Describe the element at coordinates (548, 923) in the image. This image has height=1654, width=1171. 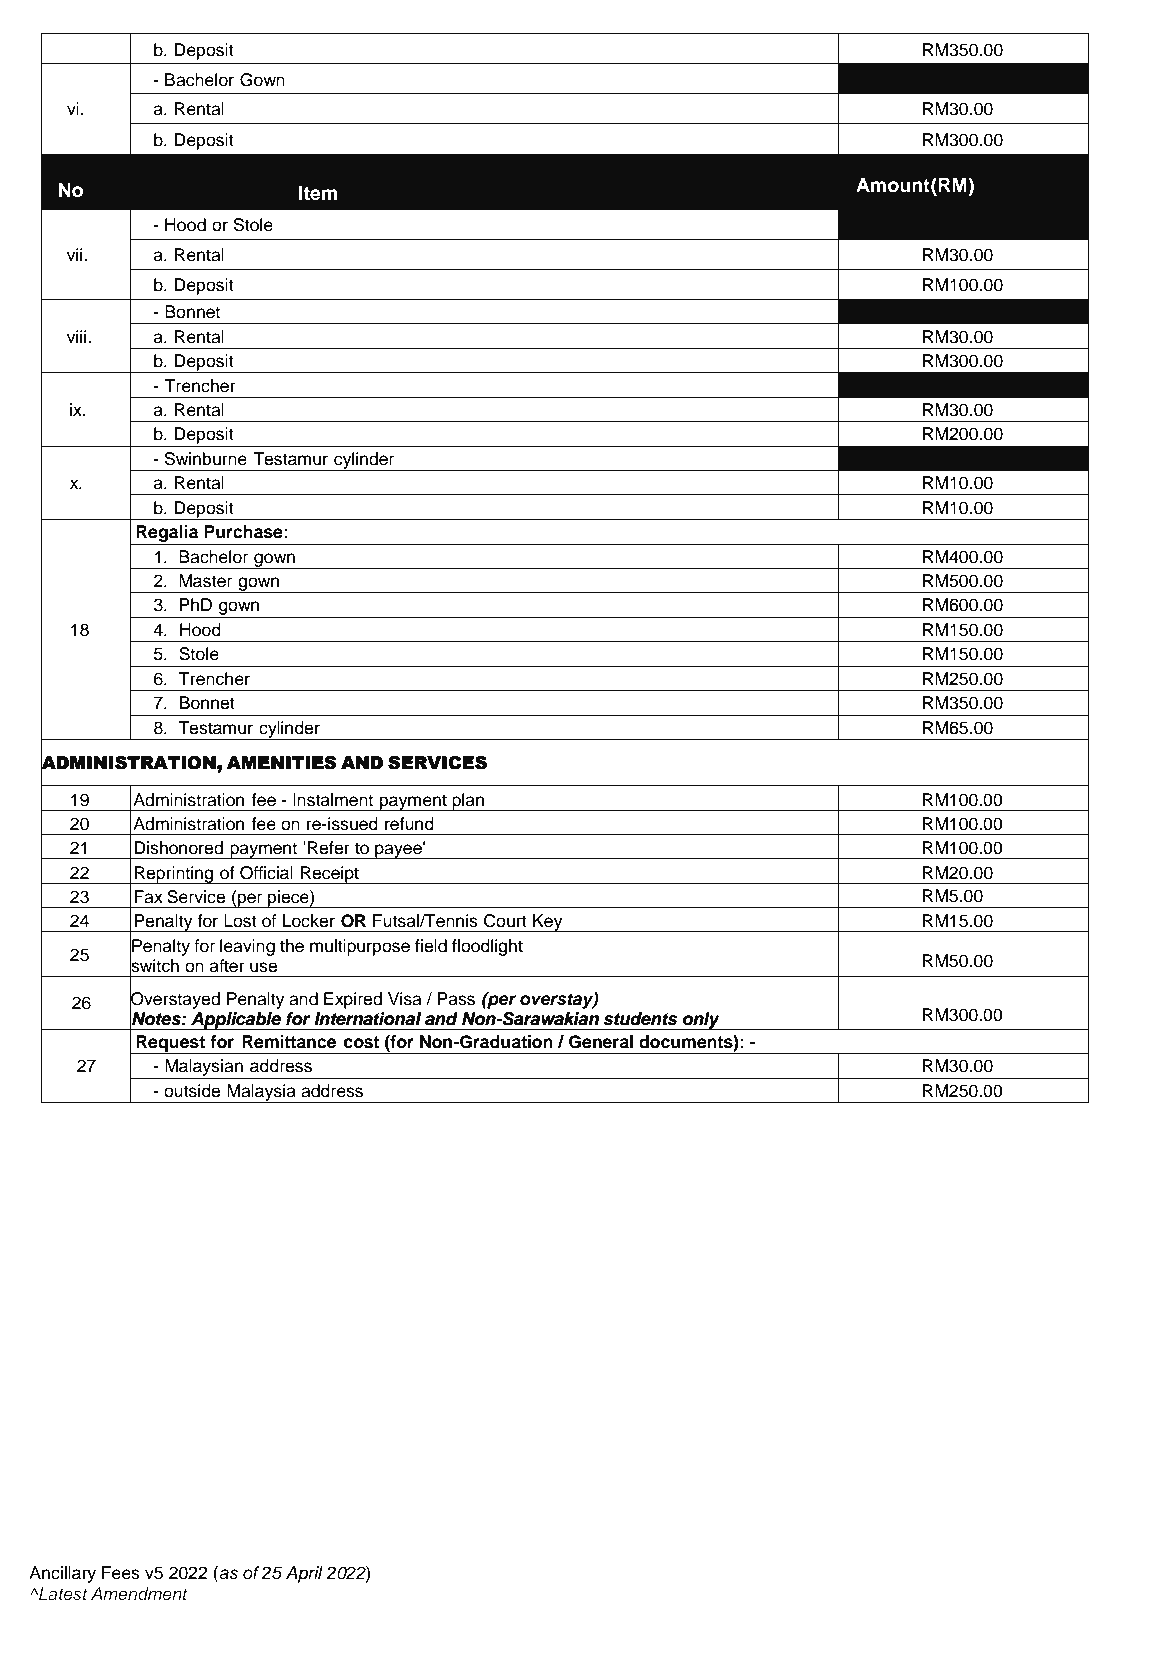
I see `Key` at that location.
